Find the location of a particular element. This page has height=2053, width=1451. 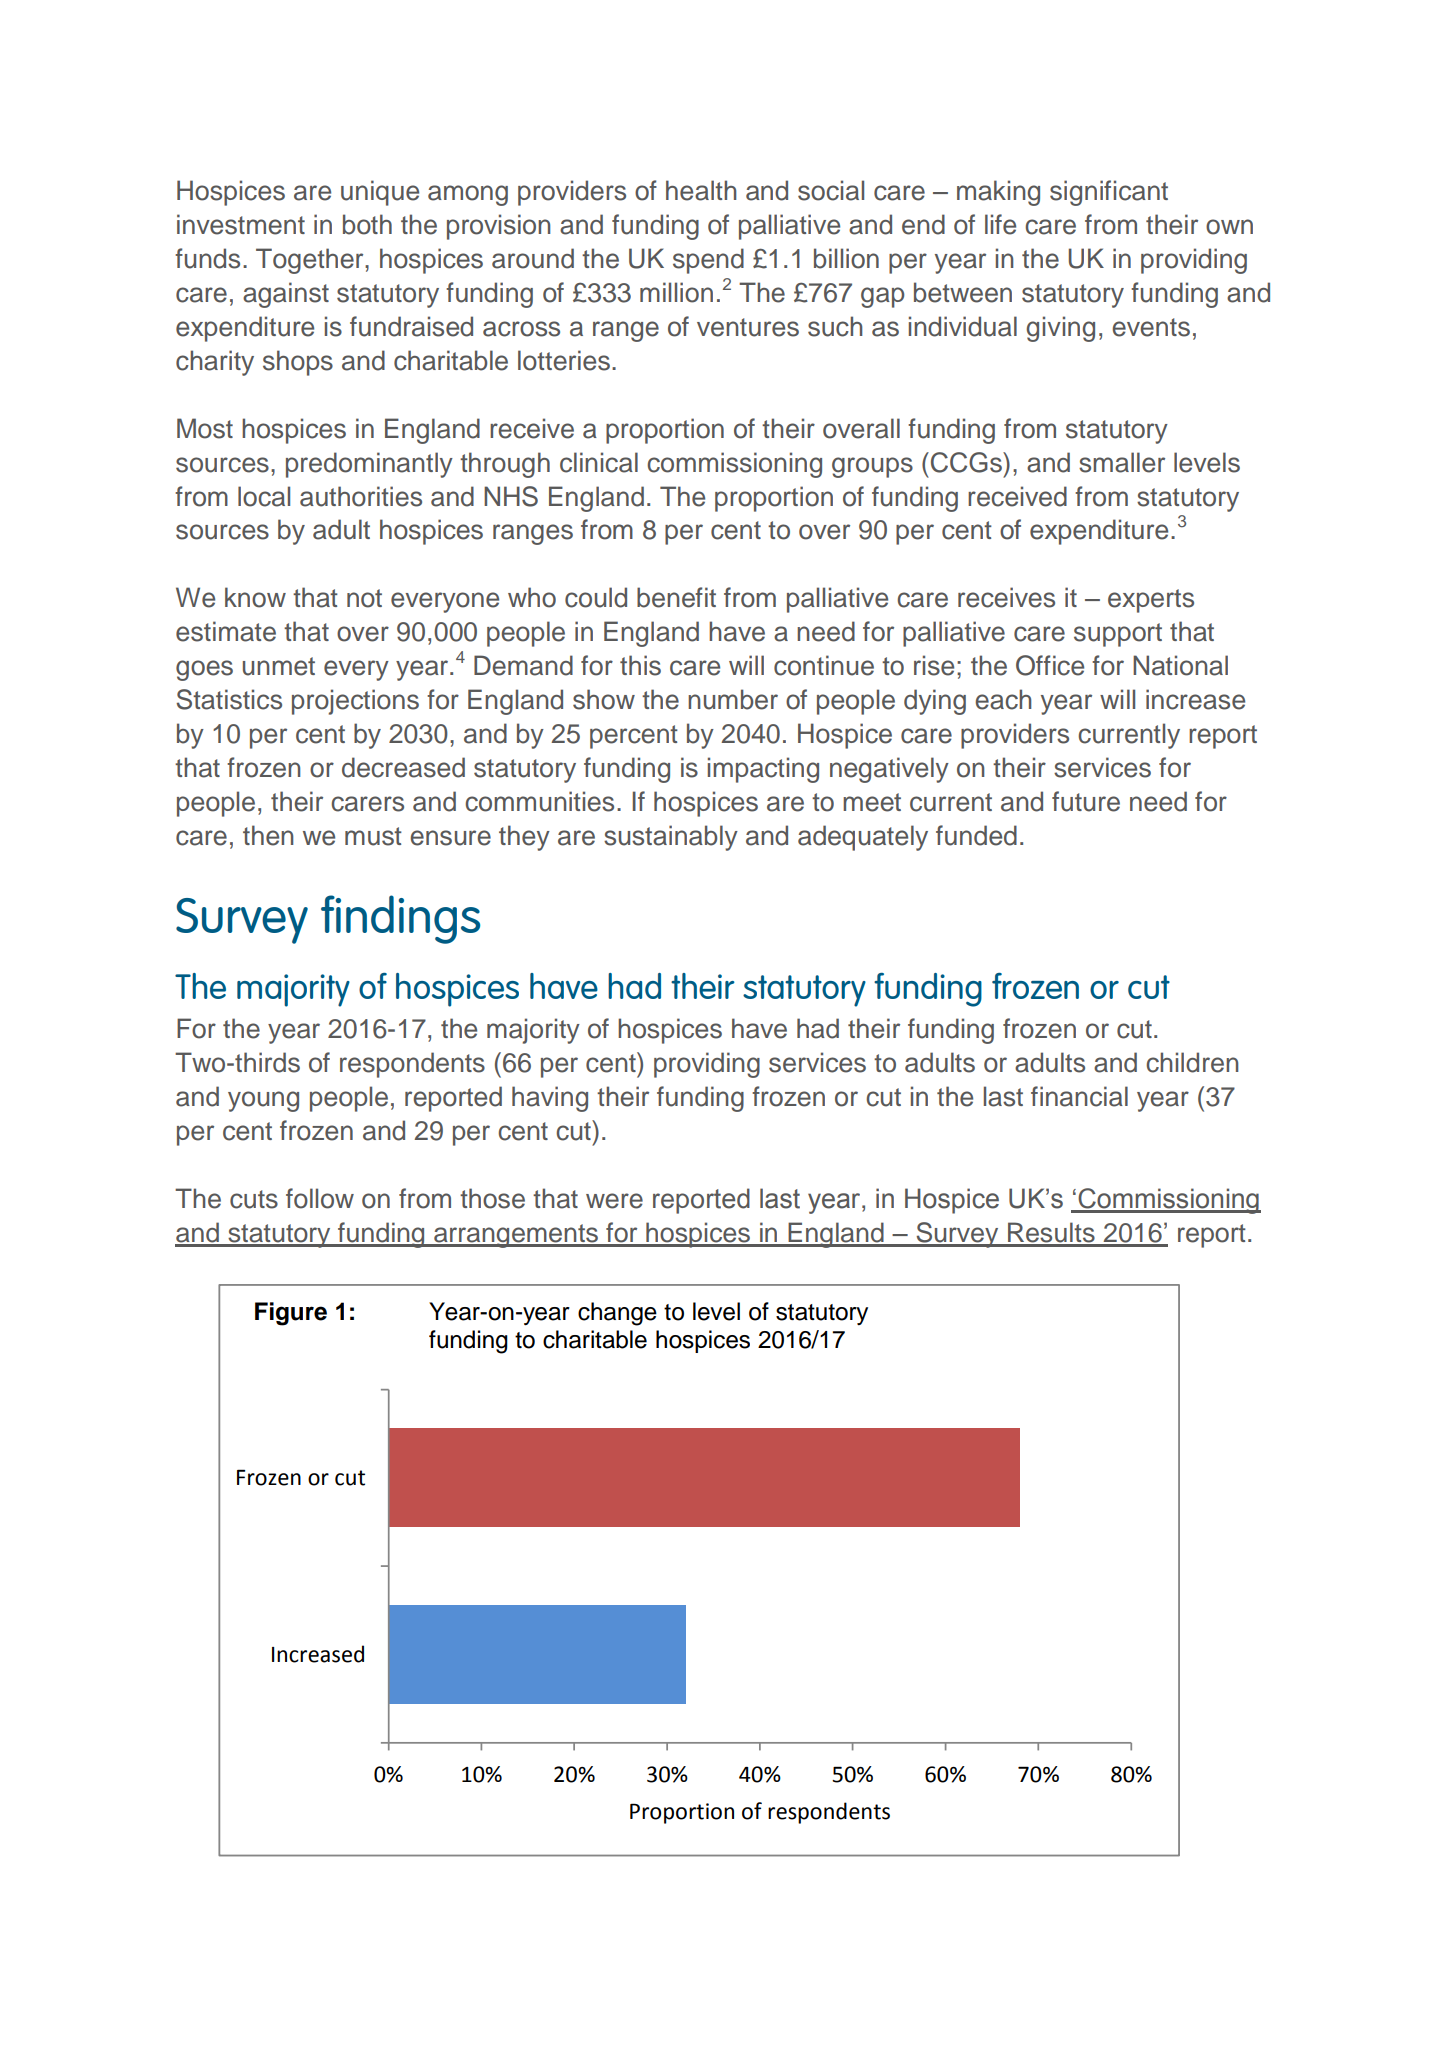

decreased is located at coordinates (403, 767).
